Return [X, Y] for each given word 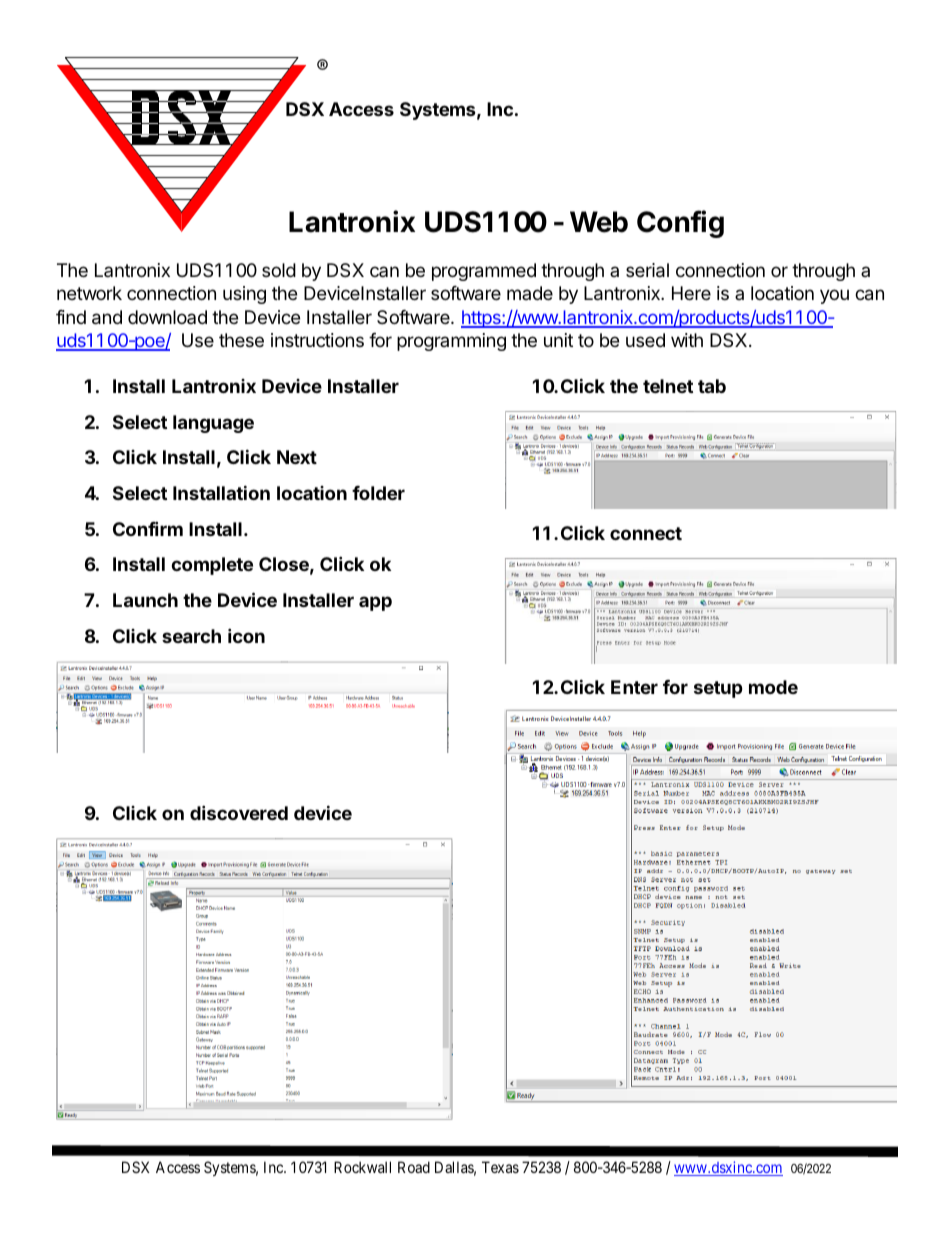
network [89, 293]
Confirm [148, 528]
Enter [634, 687]
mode [773, 687]
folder [378, 493]
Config [680, 224]
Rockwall [362, 1167]
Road [414, 1167]
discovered [239, 812]
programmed [484, 272]
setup [718, 689]
